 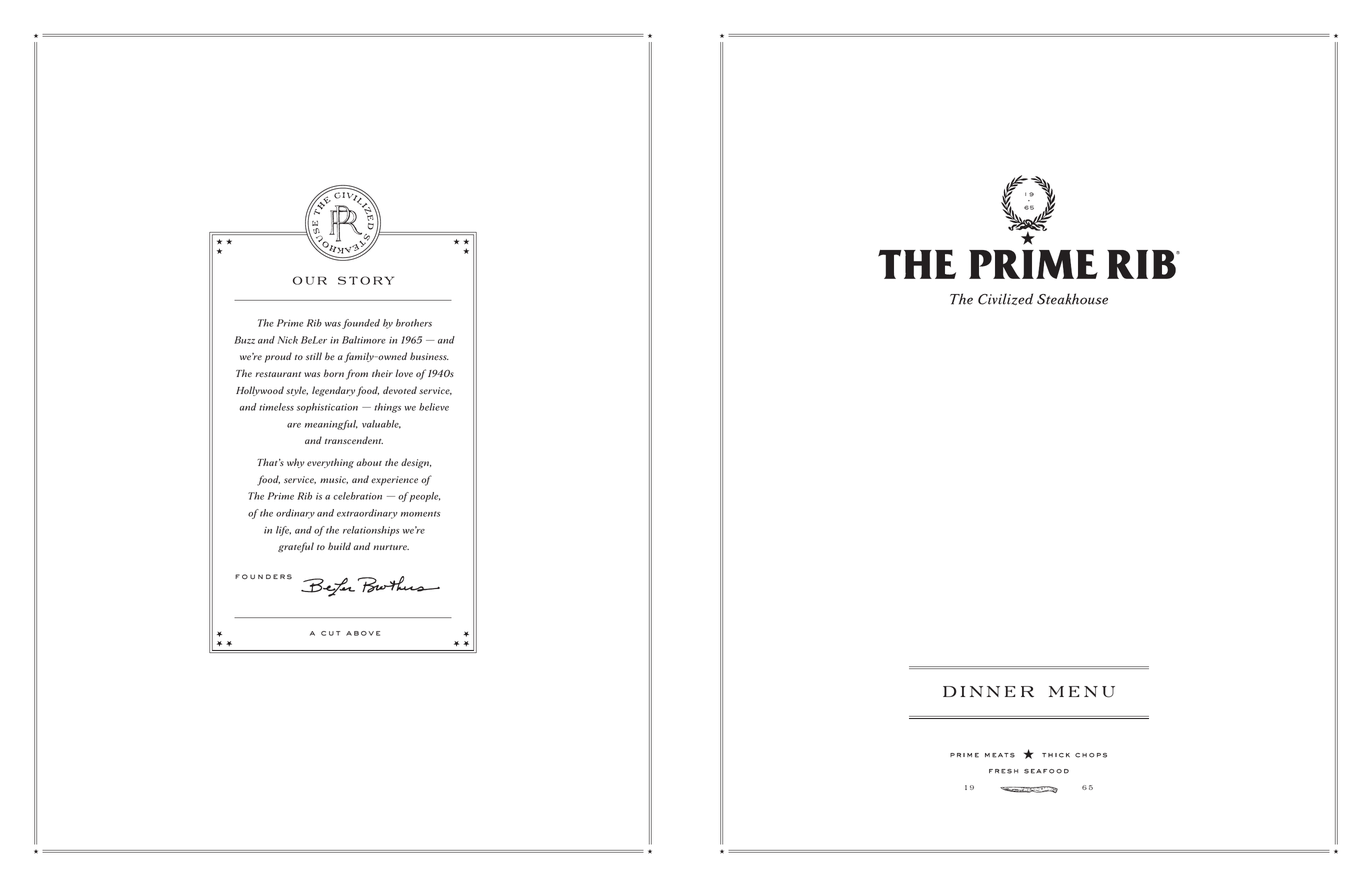 What do you see at coordinates (429, 356) in the screenshot?
I see `business` at bounding box center [429, 356].
